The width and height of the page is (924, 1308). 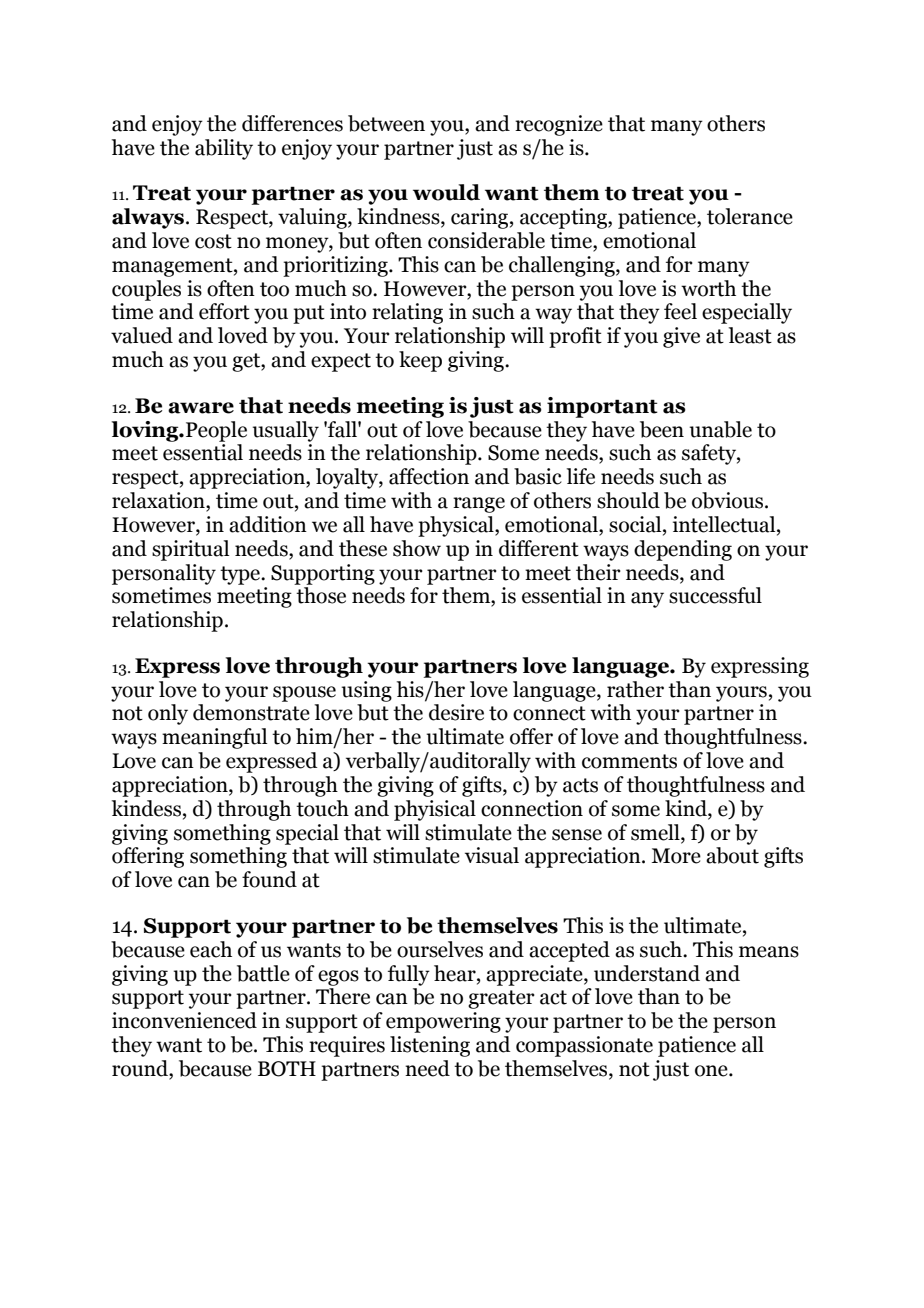 What do you see at coordinates (647, 973) in the page?
I see `understand` at bounding box center [647, 973].
